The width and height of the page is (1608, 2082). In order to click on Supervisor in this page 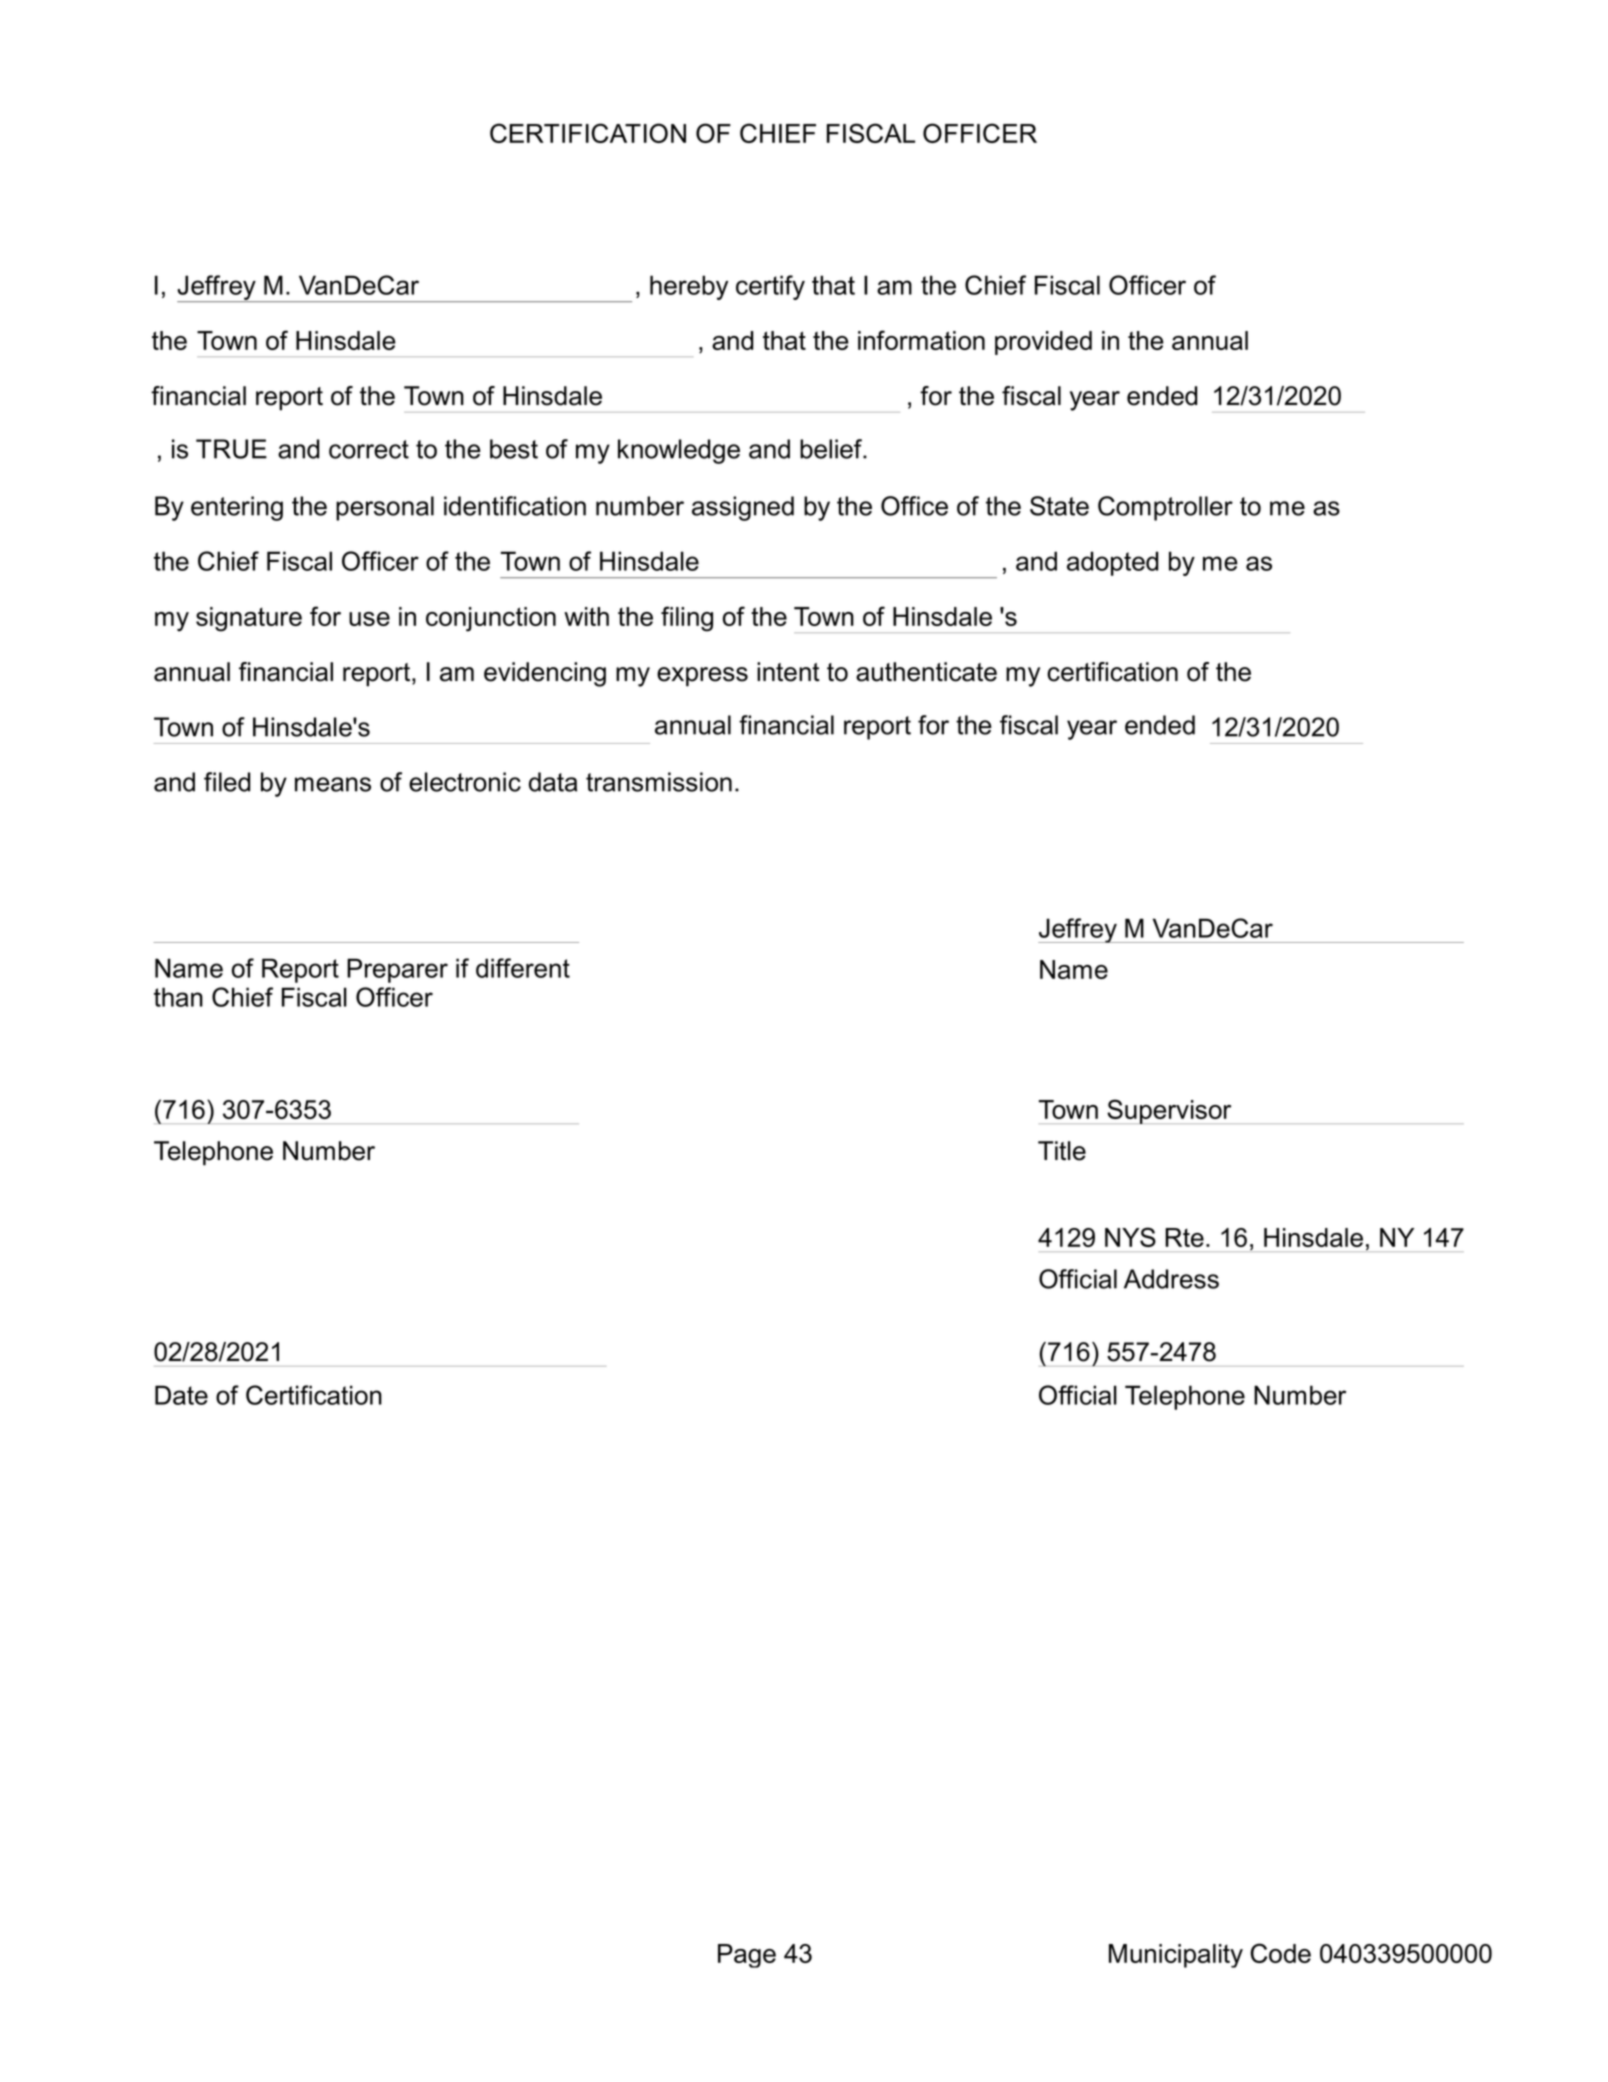, I will do `click(1169, 1111)`.
